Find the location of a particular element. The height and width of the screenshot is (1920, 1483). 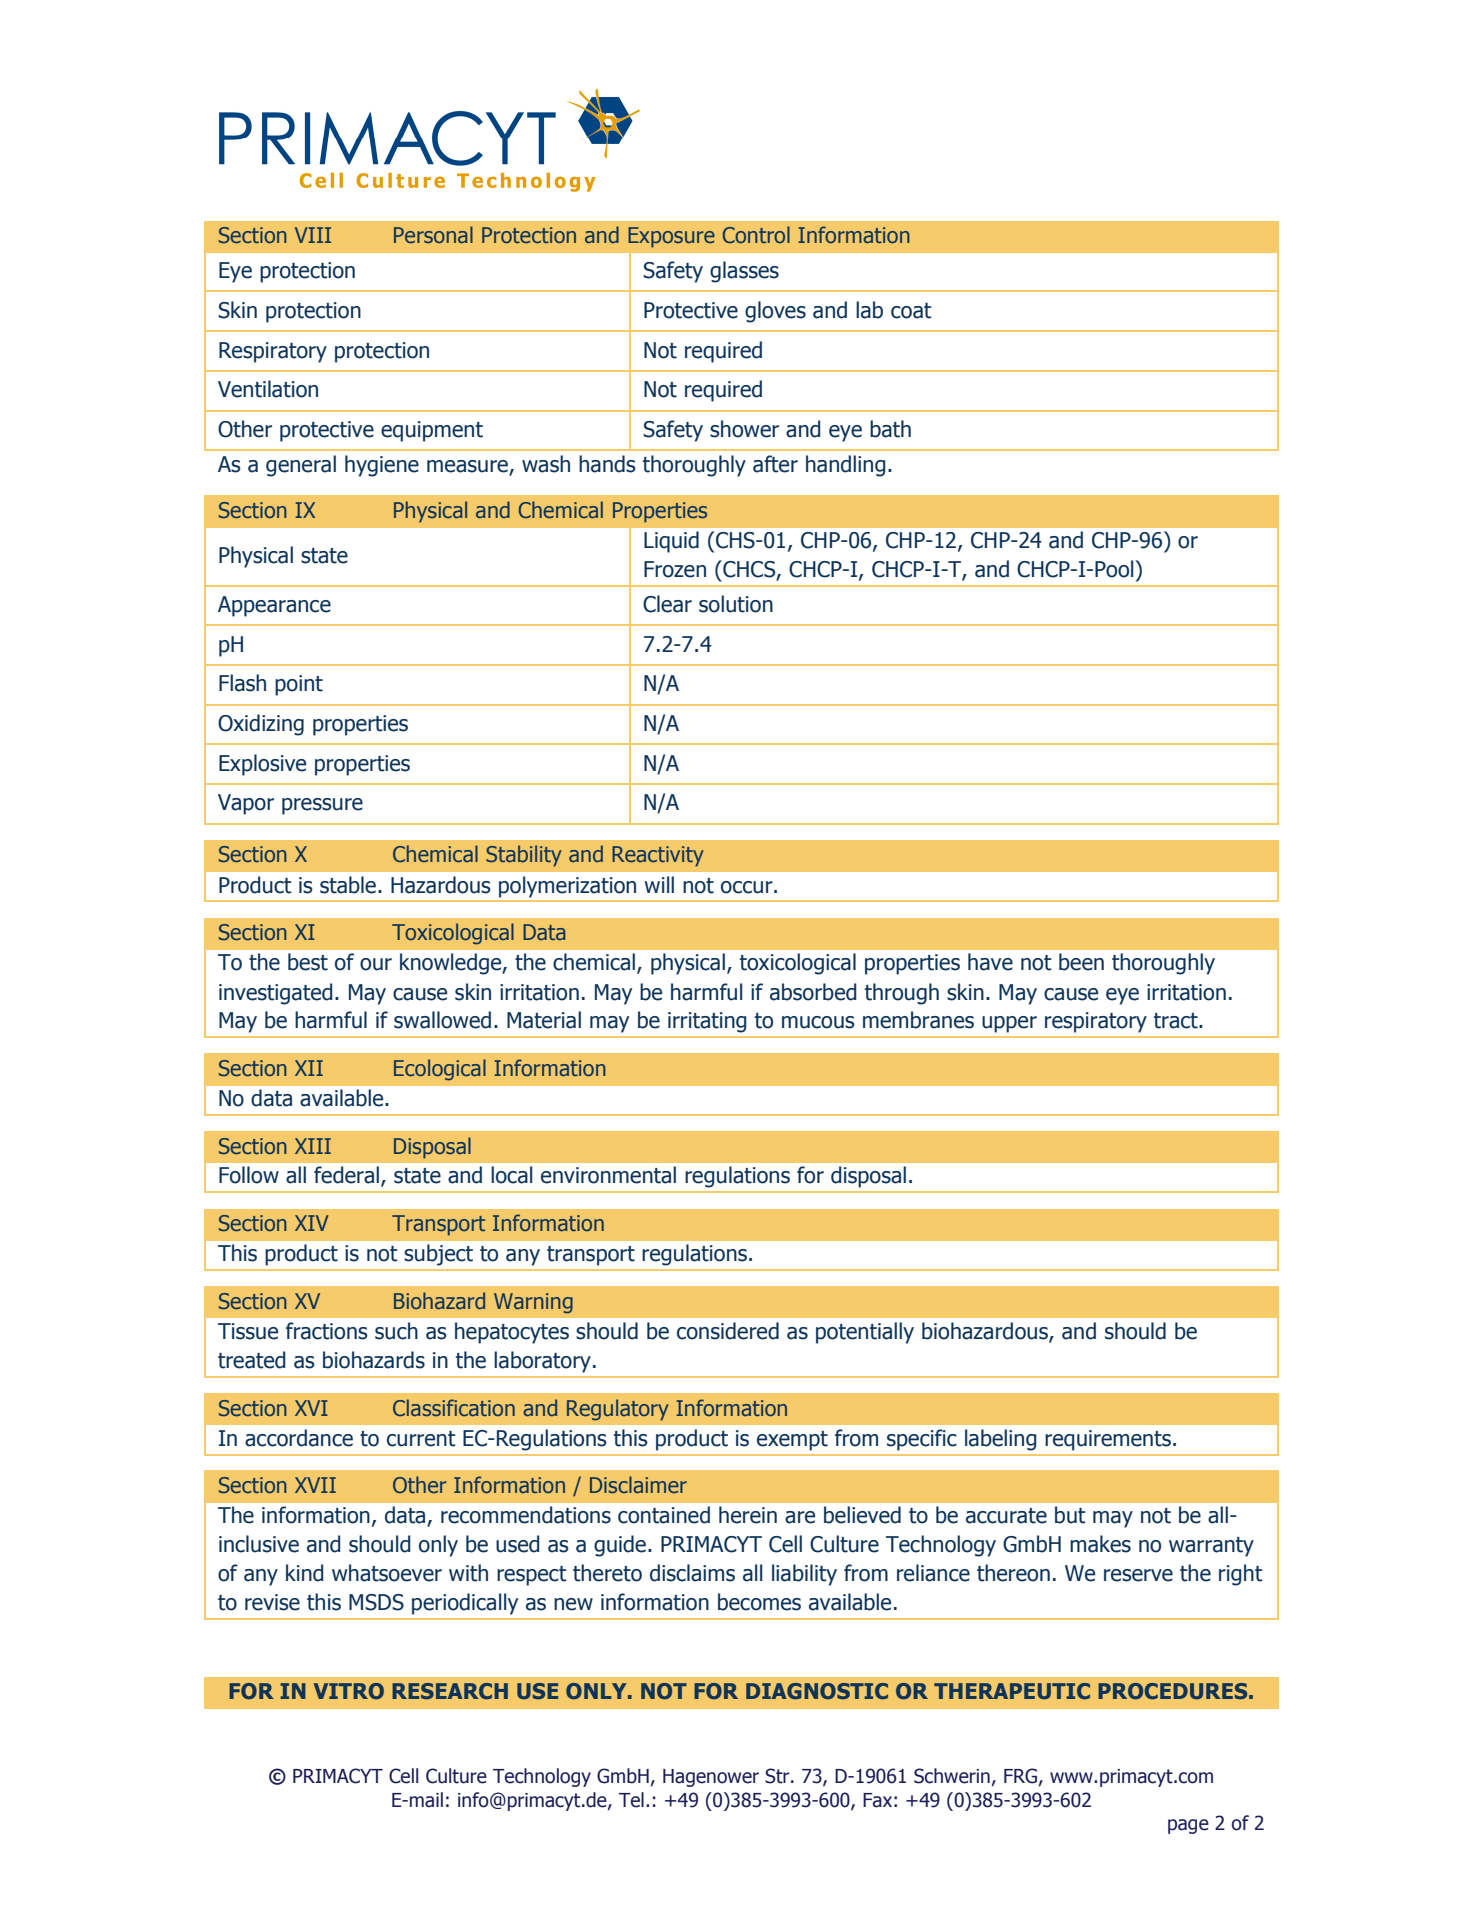

pressure is located at coordinates (322, 806).
